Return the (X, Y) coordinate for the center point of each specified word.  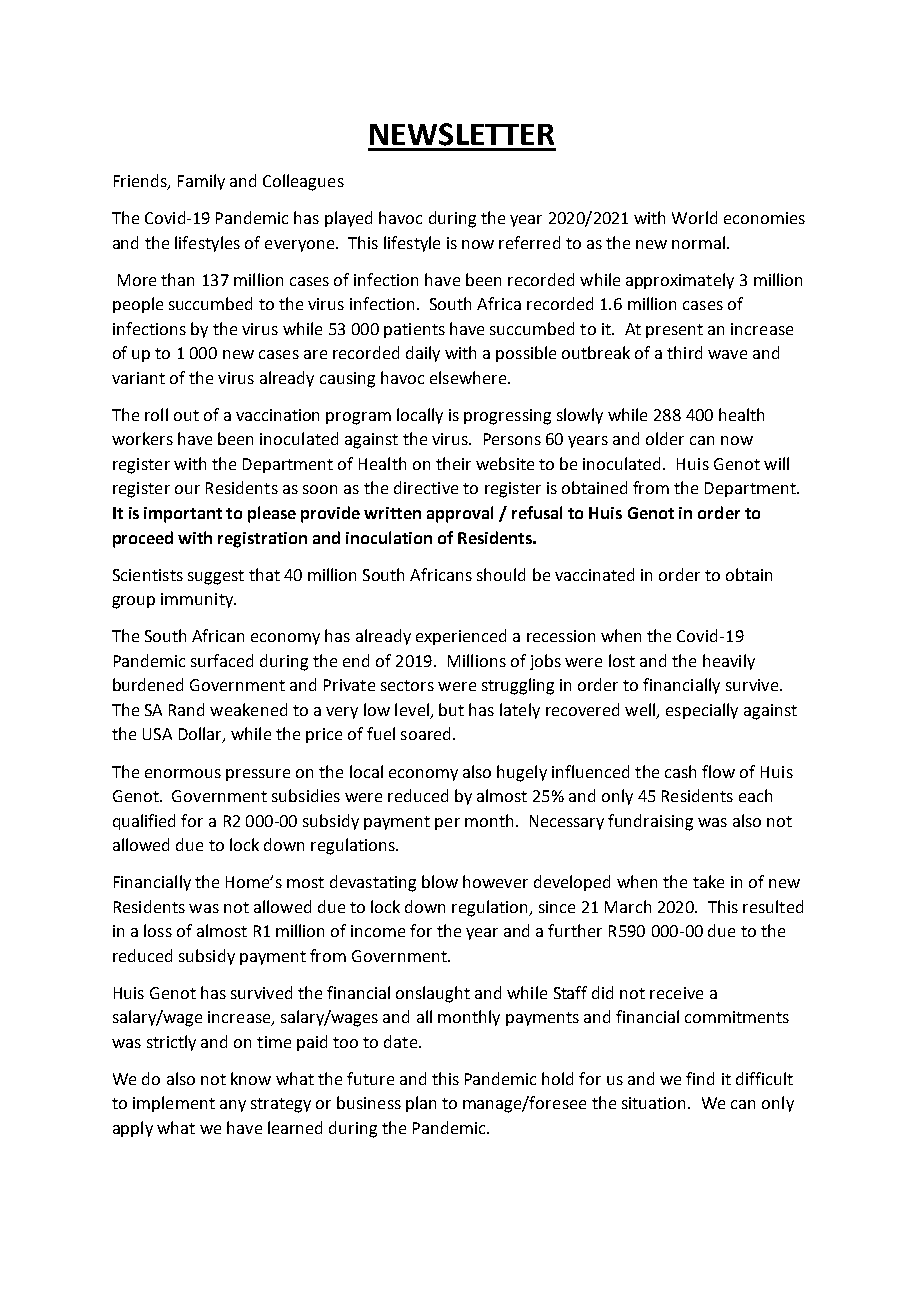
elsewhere (468, 377)
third (684, 352)
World (694, 217)
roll (156, 414)
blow (440, 881)
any (233, 1106)
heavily (729, 662)
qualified (144, 822)
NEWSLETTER (462, 134)
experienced (461, 637)
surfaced (222, 660)
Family (201, 182)
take (708, 881)
